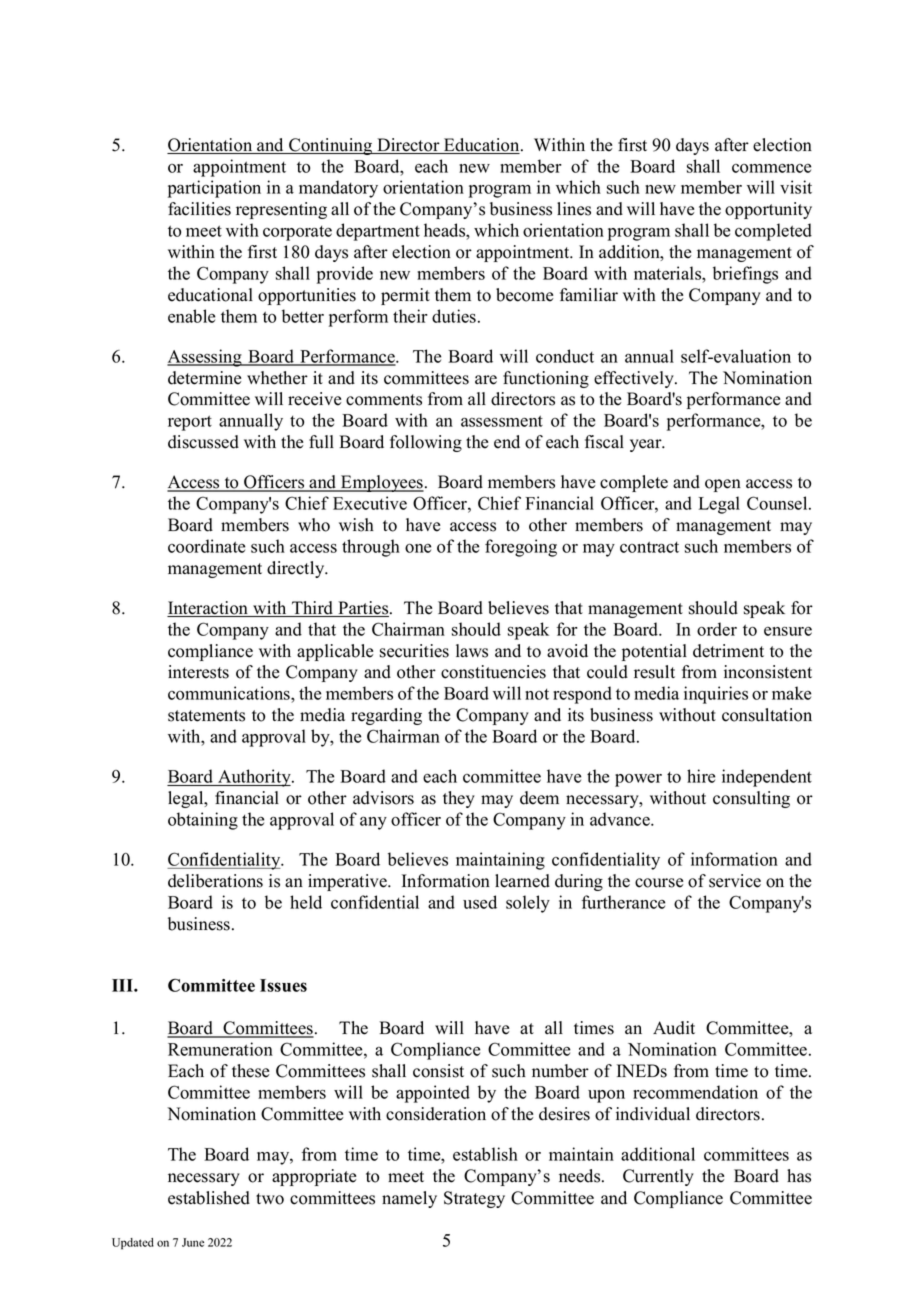 Image resolution: width=924 pixels, height=1307 pixels. What do you see at coordinates (206, 716) in the screenshot?
I see `statements` at bounding box center [206, 716].
